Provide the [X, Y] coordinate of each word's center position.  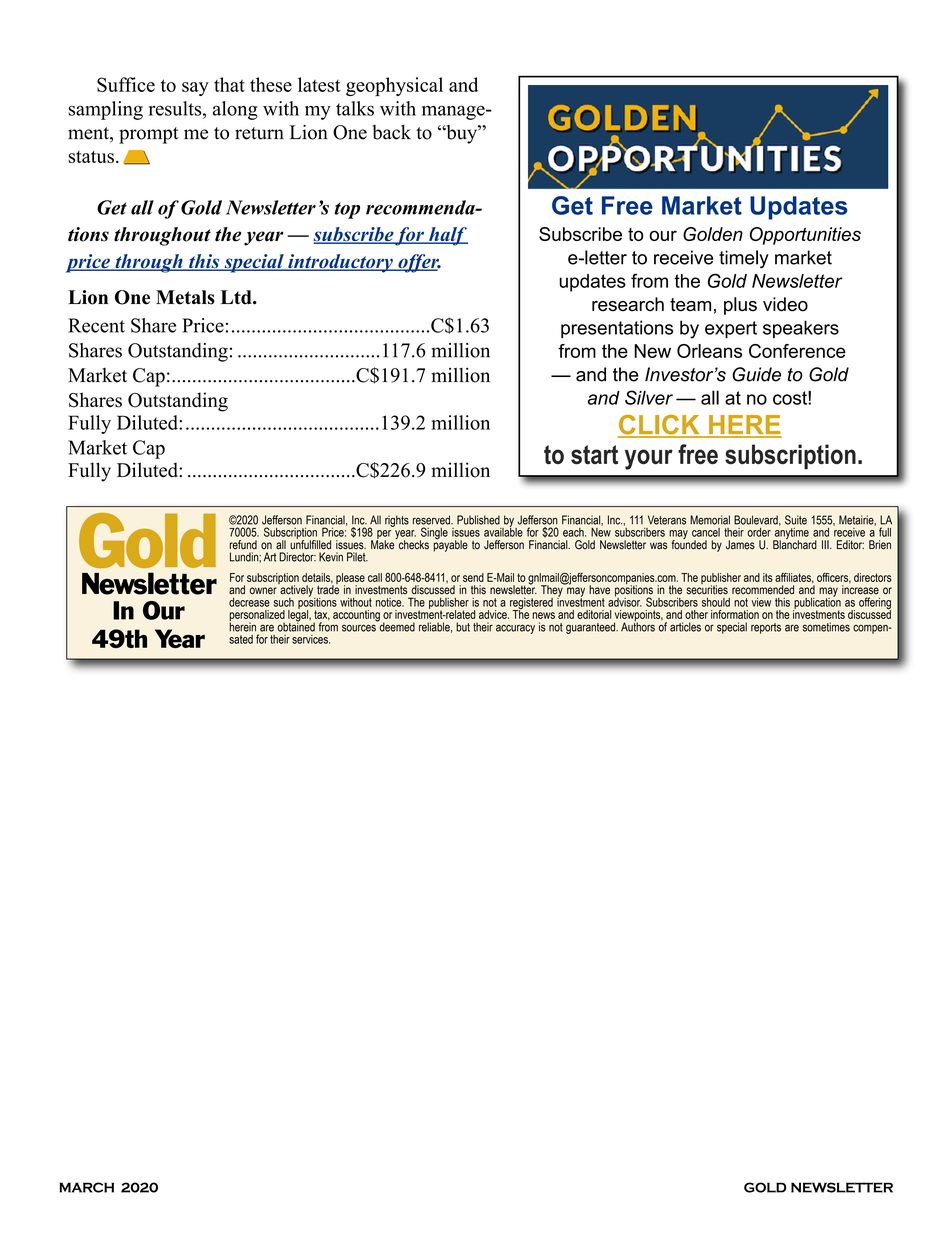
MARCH [86, 1187]
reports [766, 628]
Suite [796, 520]
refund [243, 545]
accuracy [515, 629]
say [195, 89]
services [311, 639]
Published [478, 520]
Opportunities [805, 236]
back [391, 132]
